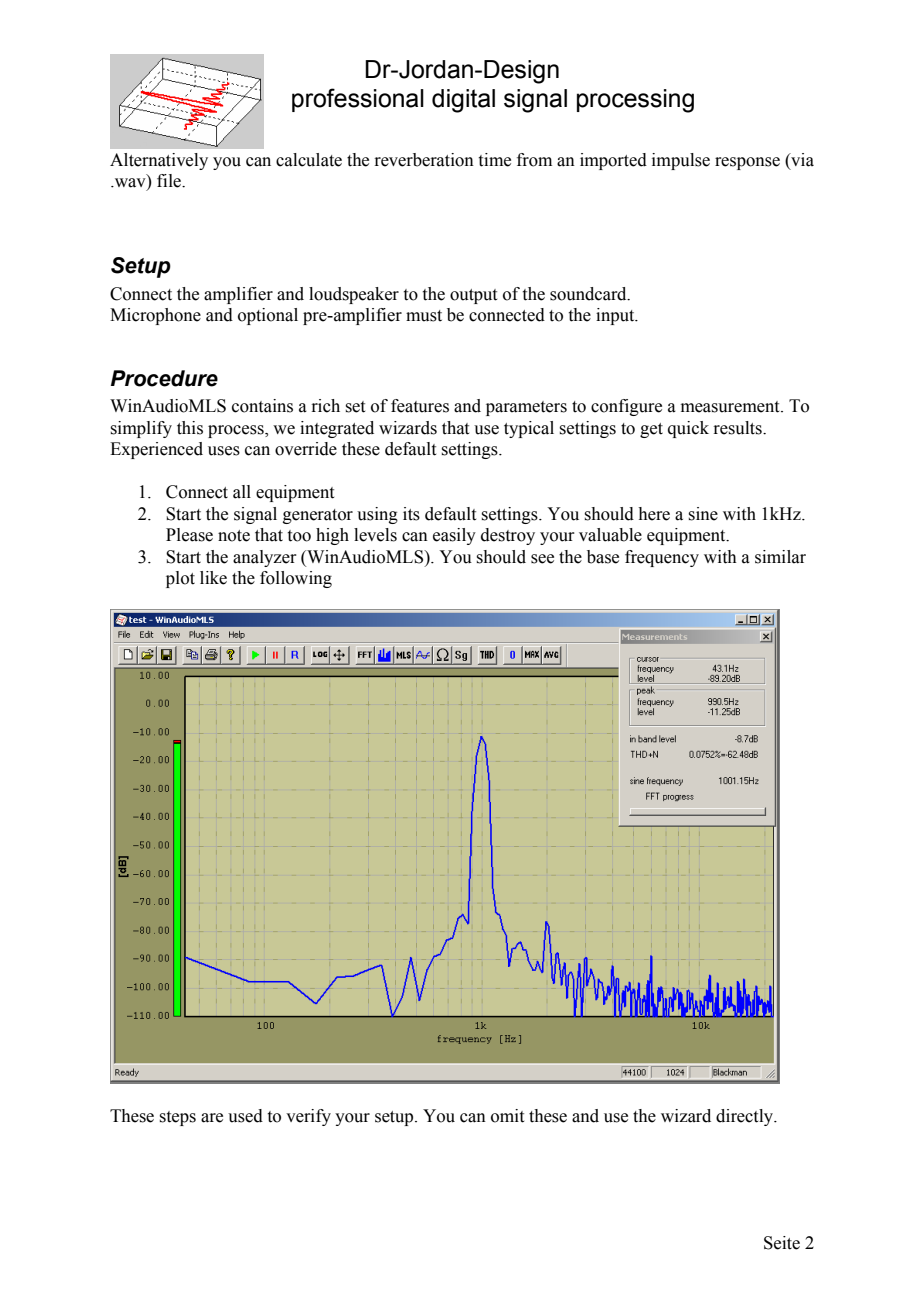  I want to click on omit, so click(507, 1116).
